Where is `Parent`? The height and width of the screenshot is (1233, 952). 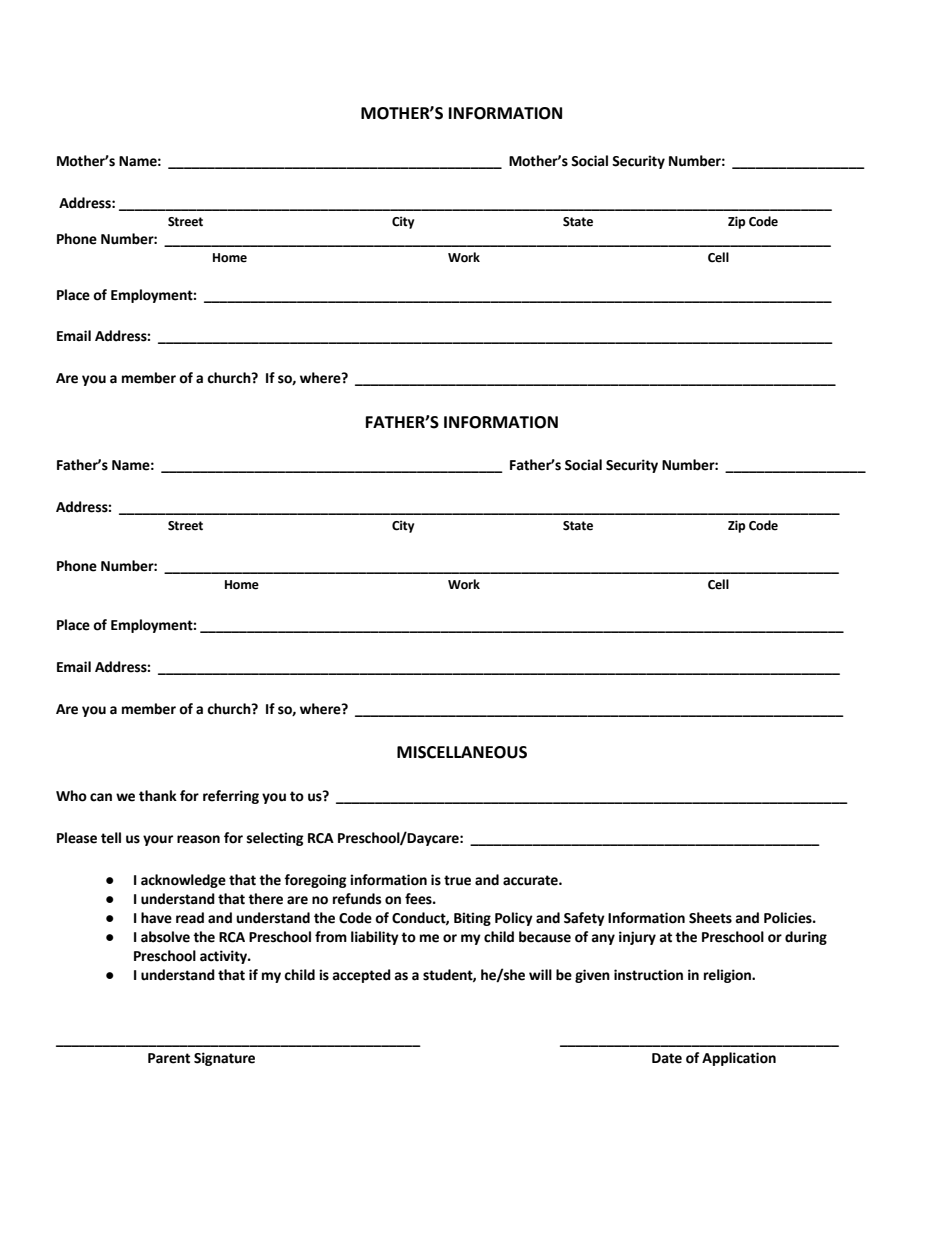
Parent is located at coordinates (169, 1058).
